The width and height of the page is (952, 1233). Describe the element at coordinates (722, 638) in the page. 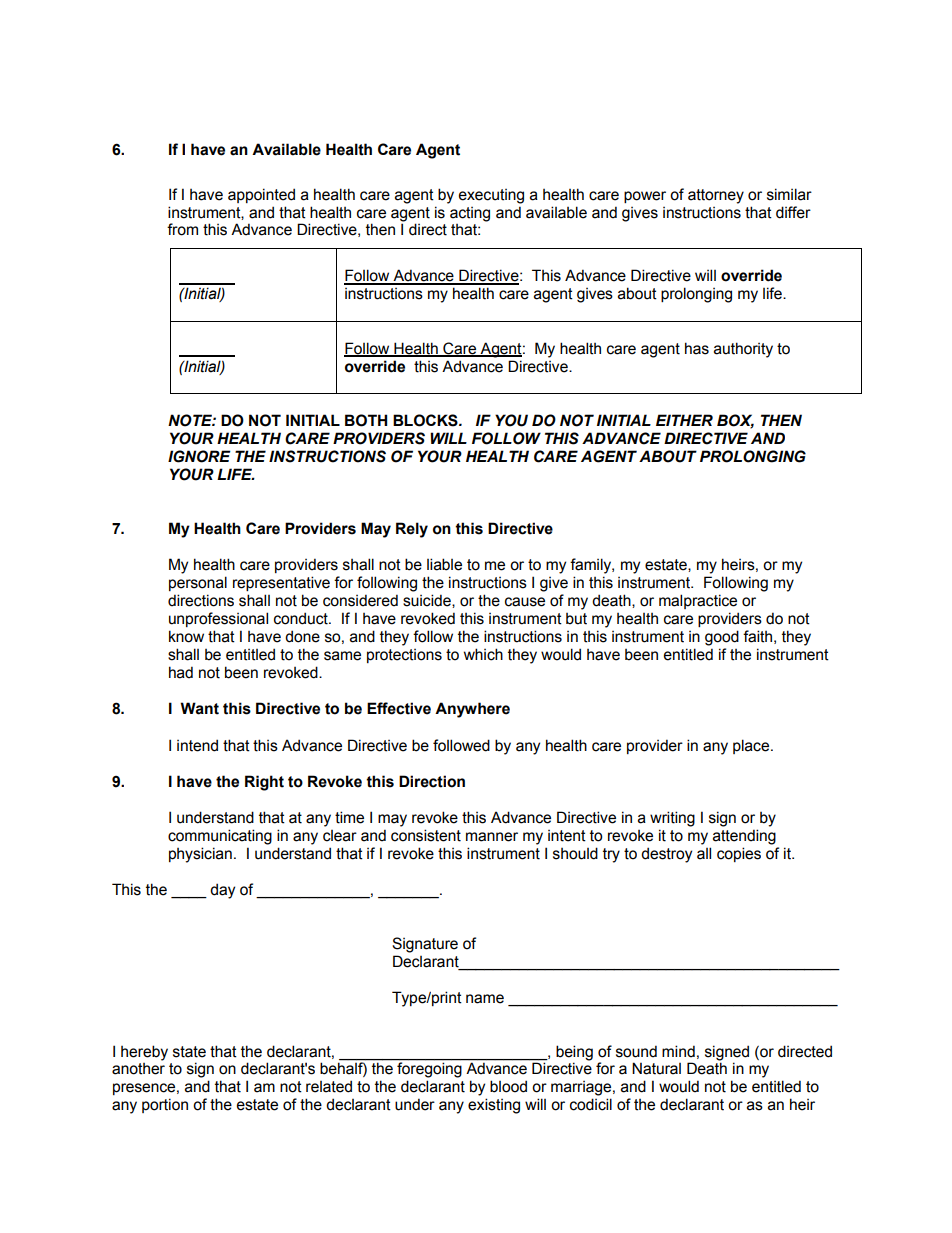

I see `good` at that location.
